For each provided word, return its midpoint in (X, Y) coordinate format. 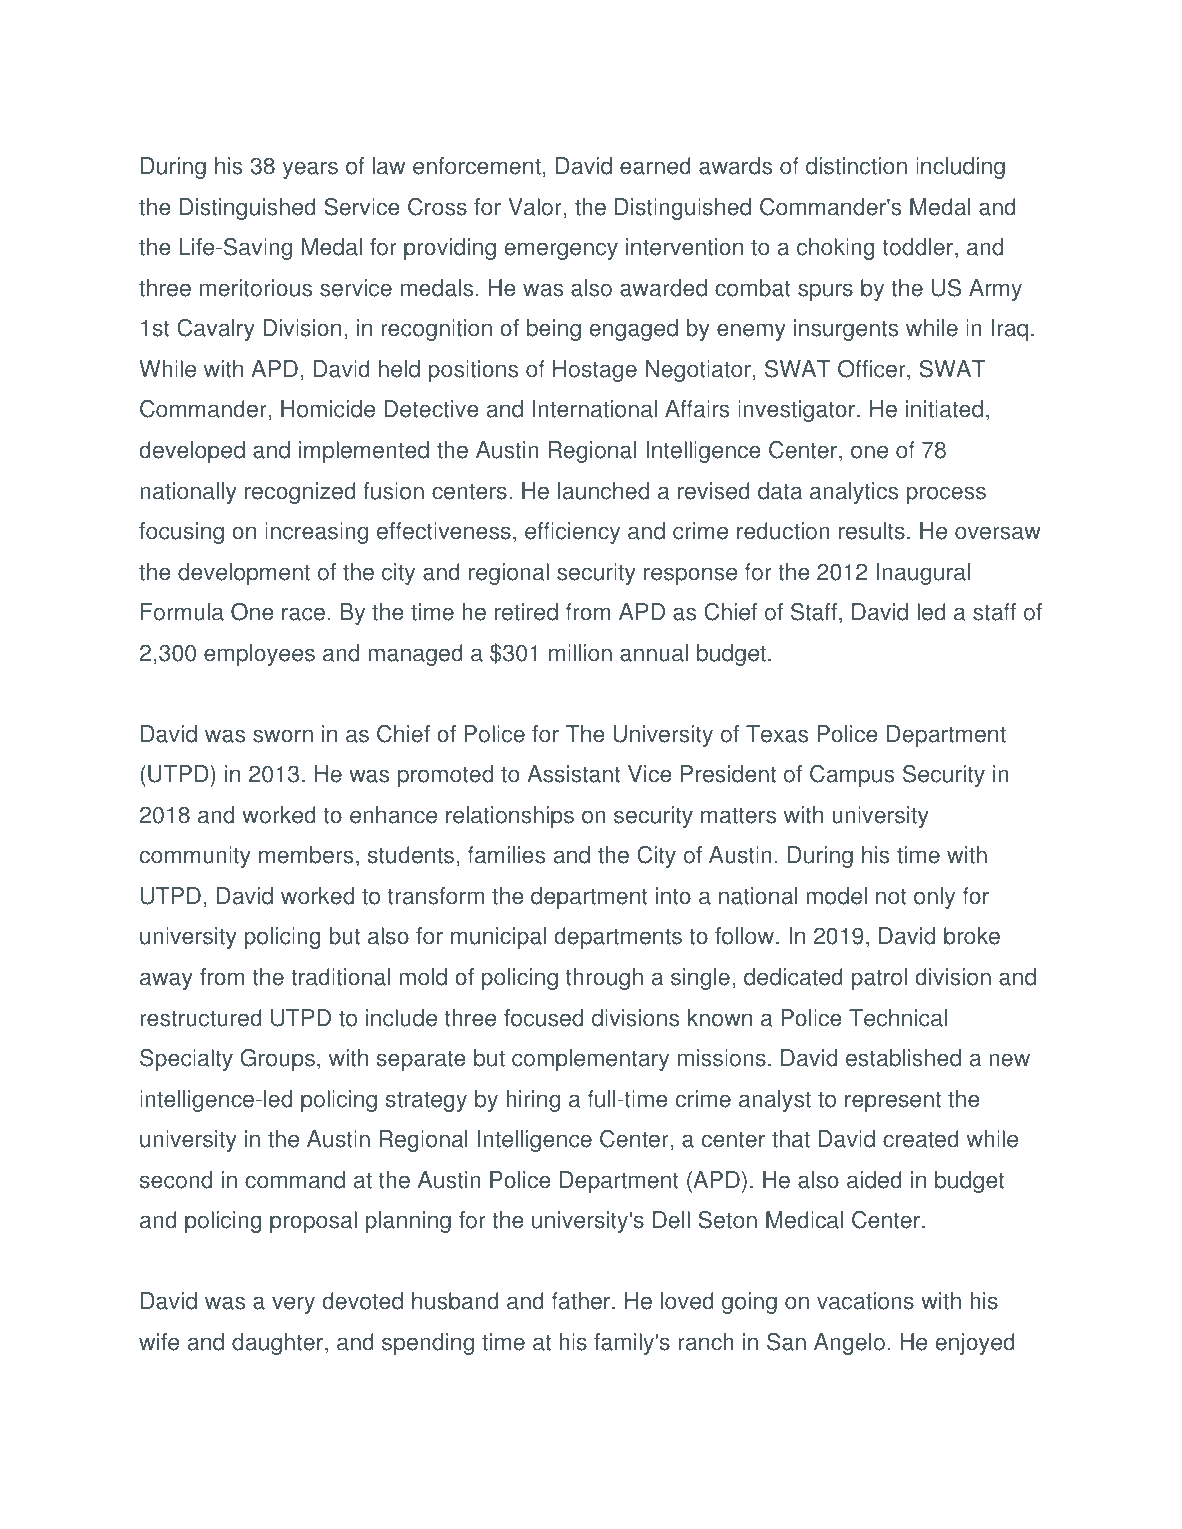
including (960, 168)
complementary (590, 1060)
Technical (898, 1018)
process (946, 495)
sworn (283, 736)
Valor (535, 207)
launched (603, 491)
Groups (277, 1060)
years (310, 170)
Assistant (573, 774)
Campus (852, 776)
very (293, 1305)
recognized (300, 493)
